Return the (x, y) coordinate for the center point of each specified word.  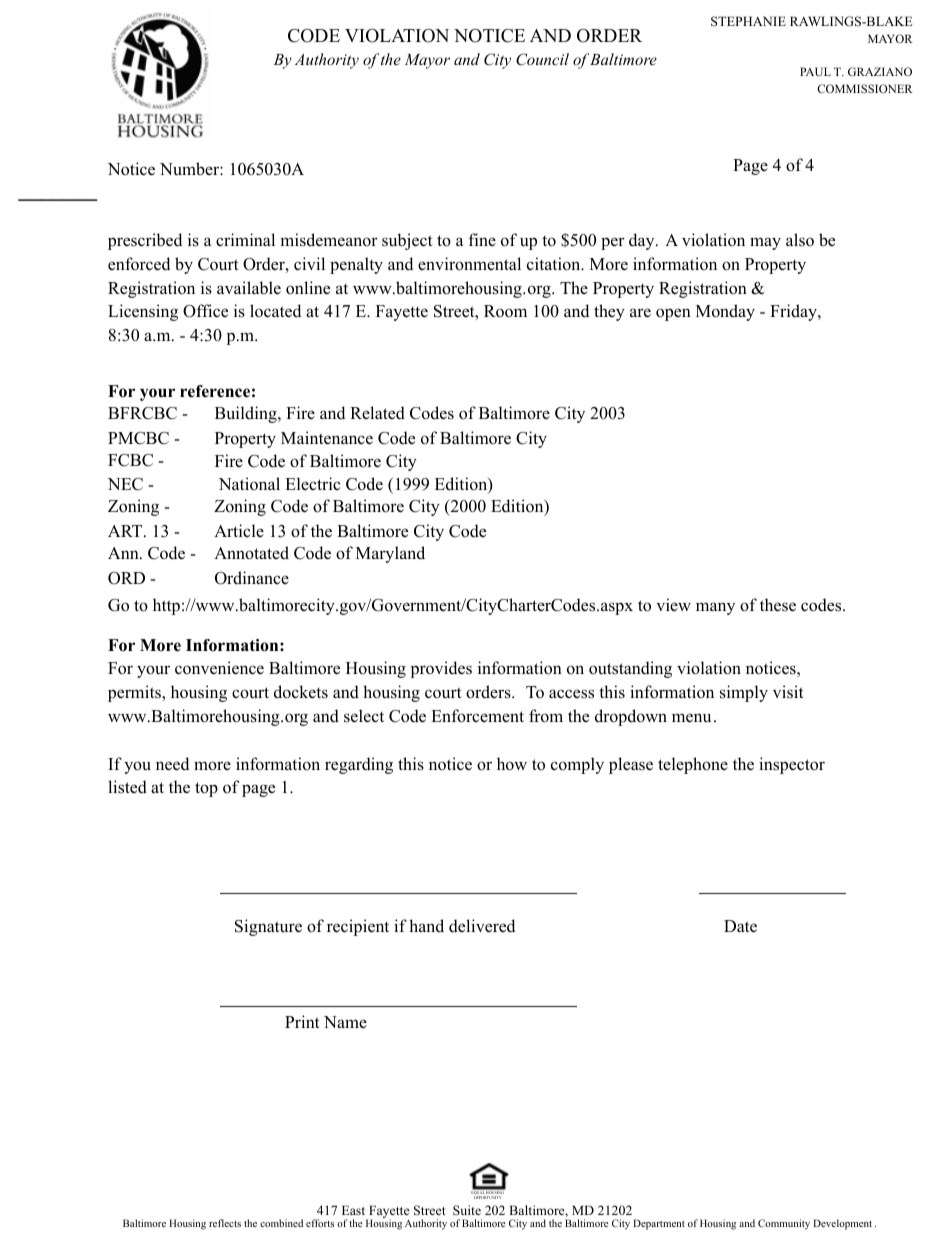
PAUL (815, 71)
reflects (225, 1223)
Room (505, 311)
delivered (482, 926)
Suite (467, 1210)
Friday (794, 312)
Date (740, 926)
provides (441, 669)
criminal (245, 239)
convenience (219, 668)
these (778, 605)
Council (542, 59)
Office (205, 311)
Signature (268, 927)
